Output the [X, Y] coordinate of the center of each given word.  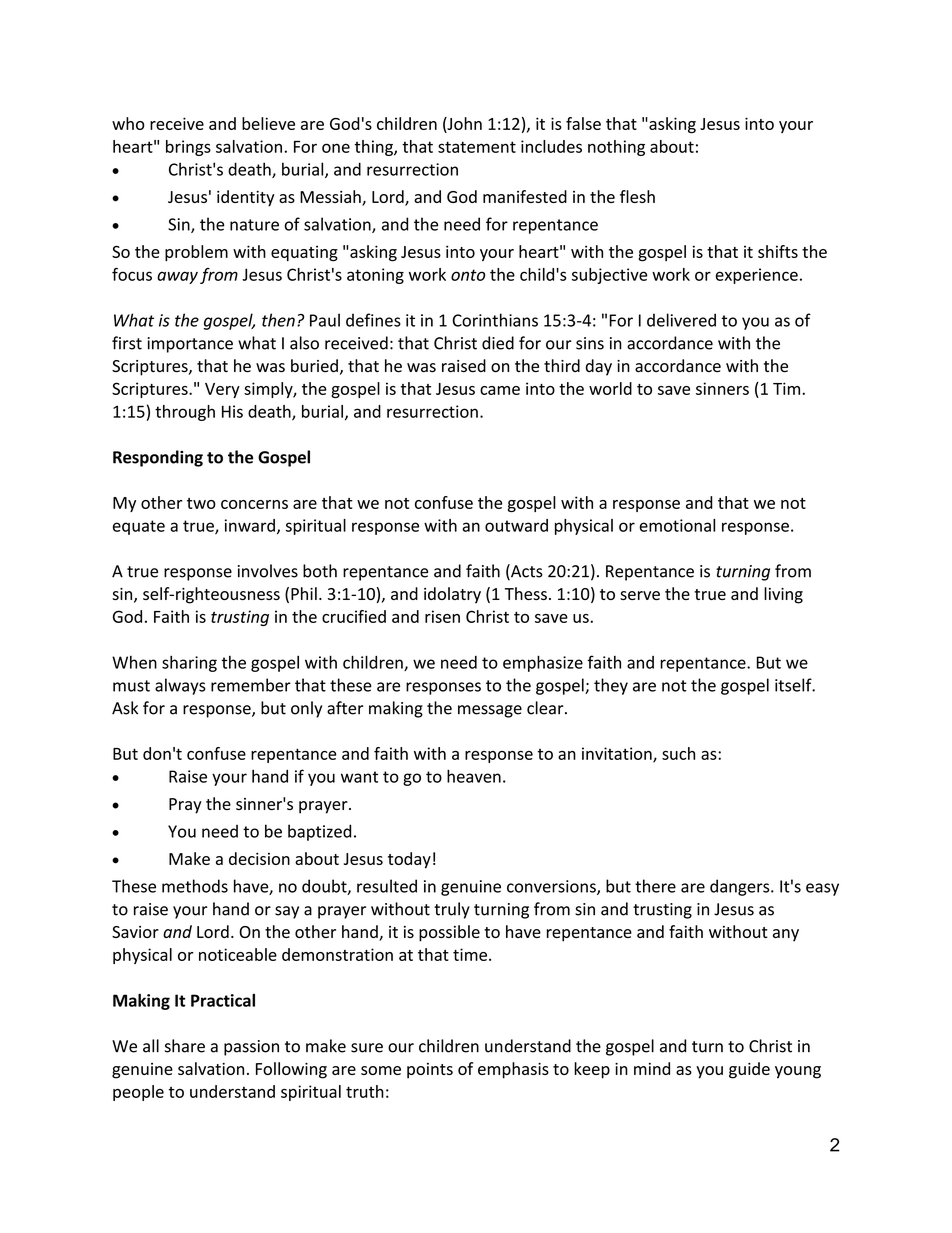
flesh [637, 196]
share [185, 1046]
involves [268, 571]
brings [188, 148]
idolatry [452, 595]
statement [477, 147]
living [783, 595]
